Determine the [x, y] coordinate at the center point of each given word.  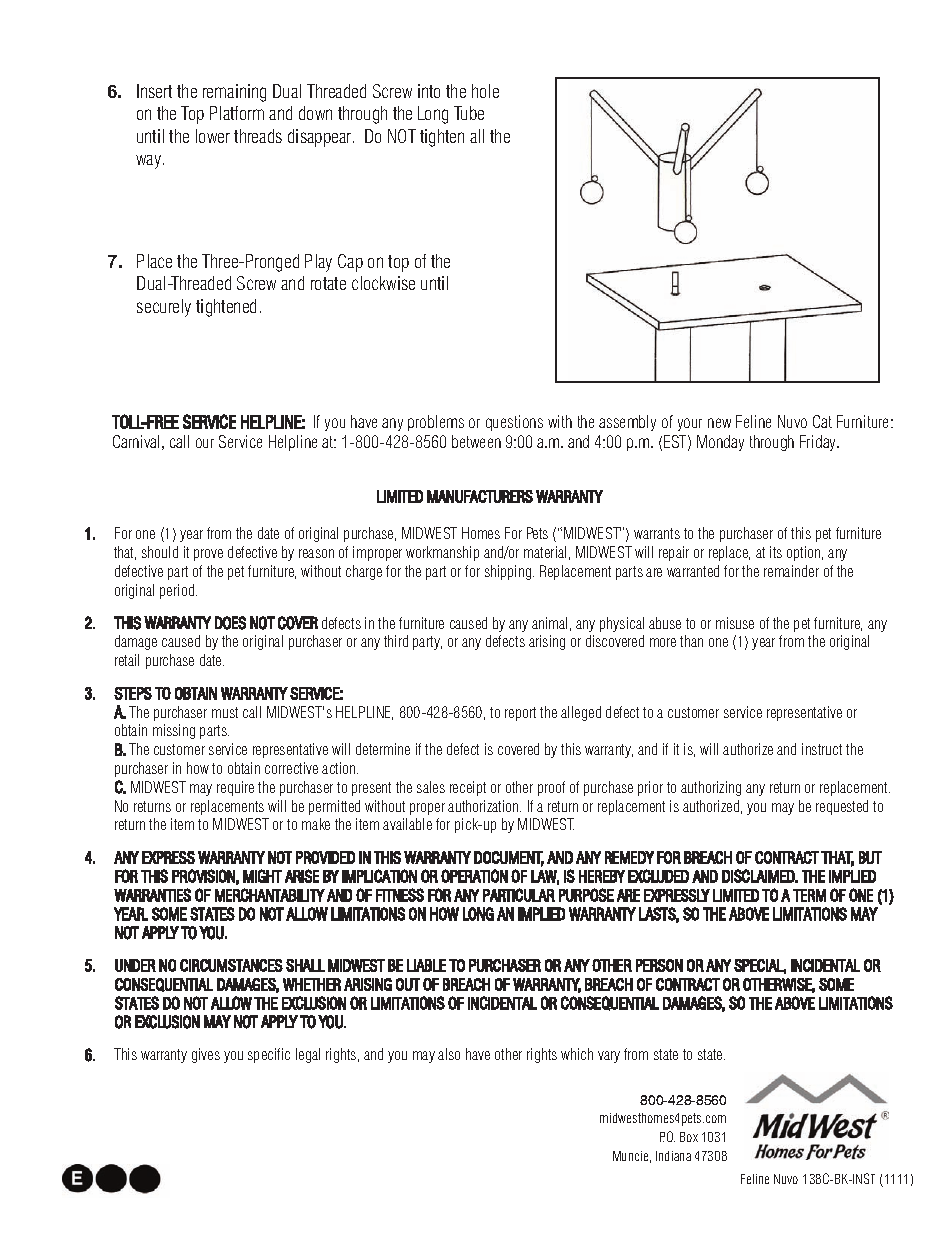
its [776, 552]
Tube [469, 113]
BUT [870, 857]
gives [206, 1055]
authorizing [711, 788]
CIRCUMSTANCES [231, 965]
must [225, 712]
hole [485, 91]
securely [164, 308]
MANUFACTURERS [480, 496]
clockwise [383, 283]
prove [208, 555]
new [719, 423]
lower [213, 136]
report [520, 714]
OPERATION [474, 876]
